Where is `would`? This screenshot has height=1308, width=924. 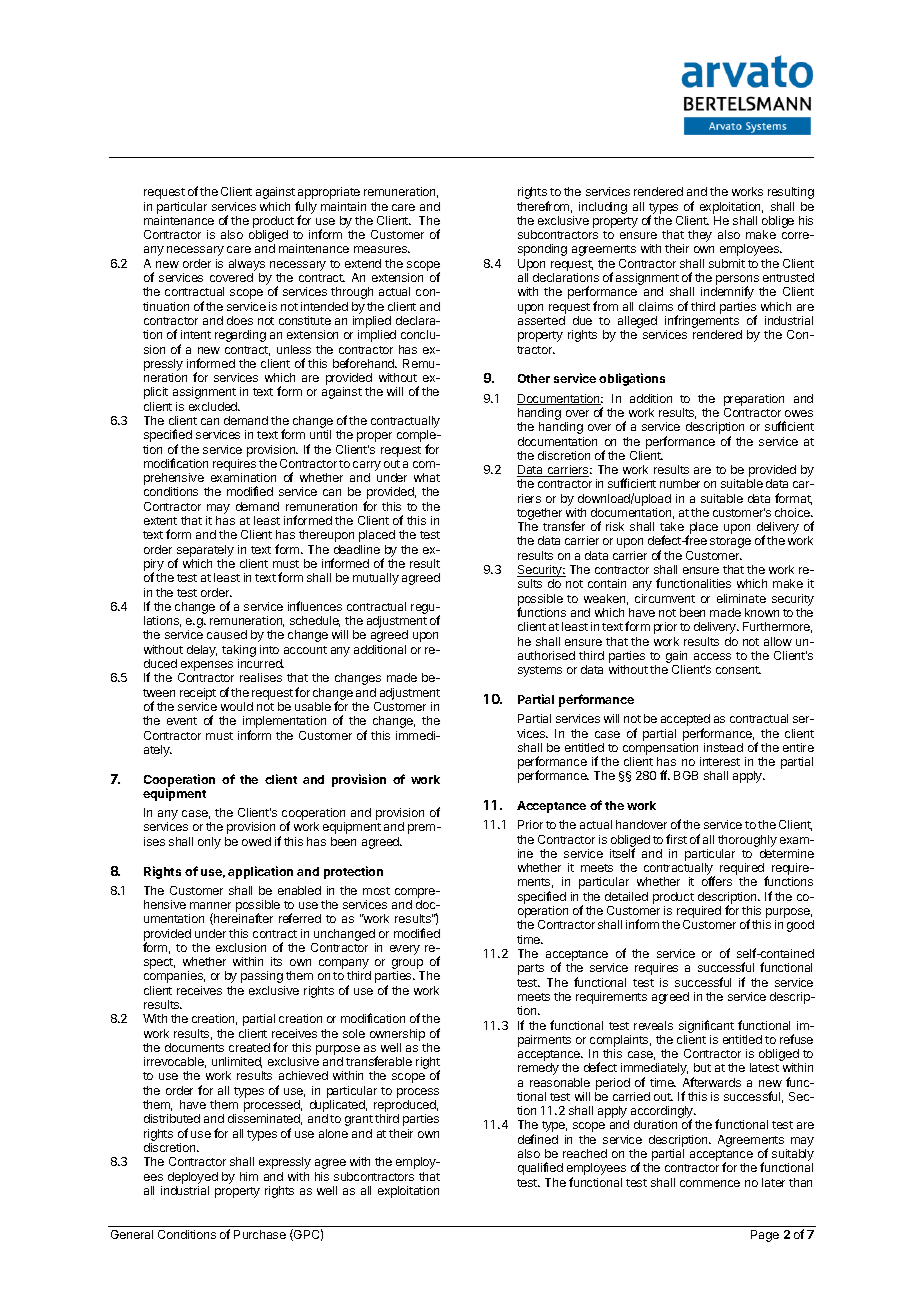 would is located at coordinates (237, 706).
